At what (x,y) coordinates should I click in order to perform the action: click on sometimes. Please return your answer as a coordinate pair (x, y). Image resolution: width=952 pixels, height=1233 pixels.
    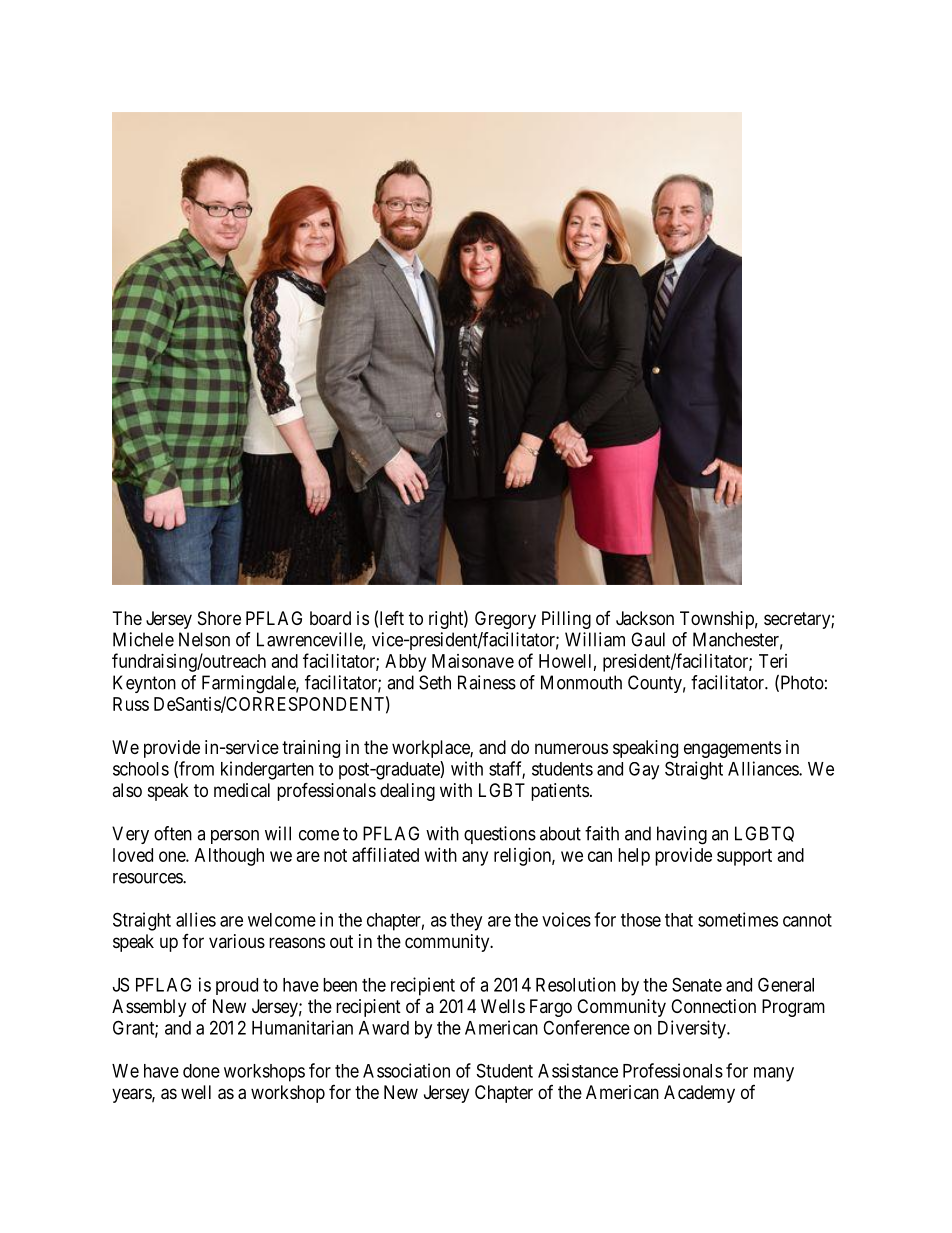
    Looking at the image, I should click on (738, 919).
